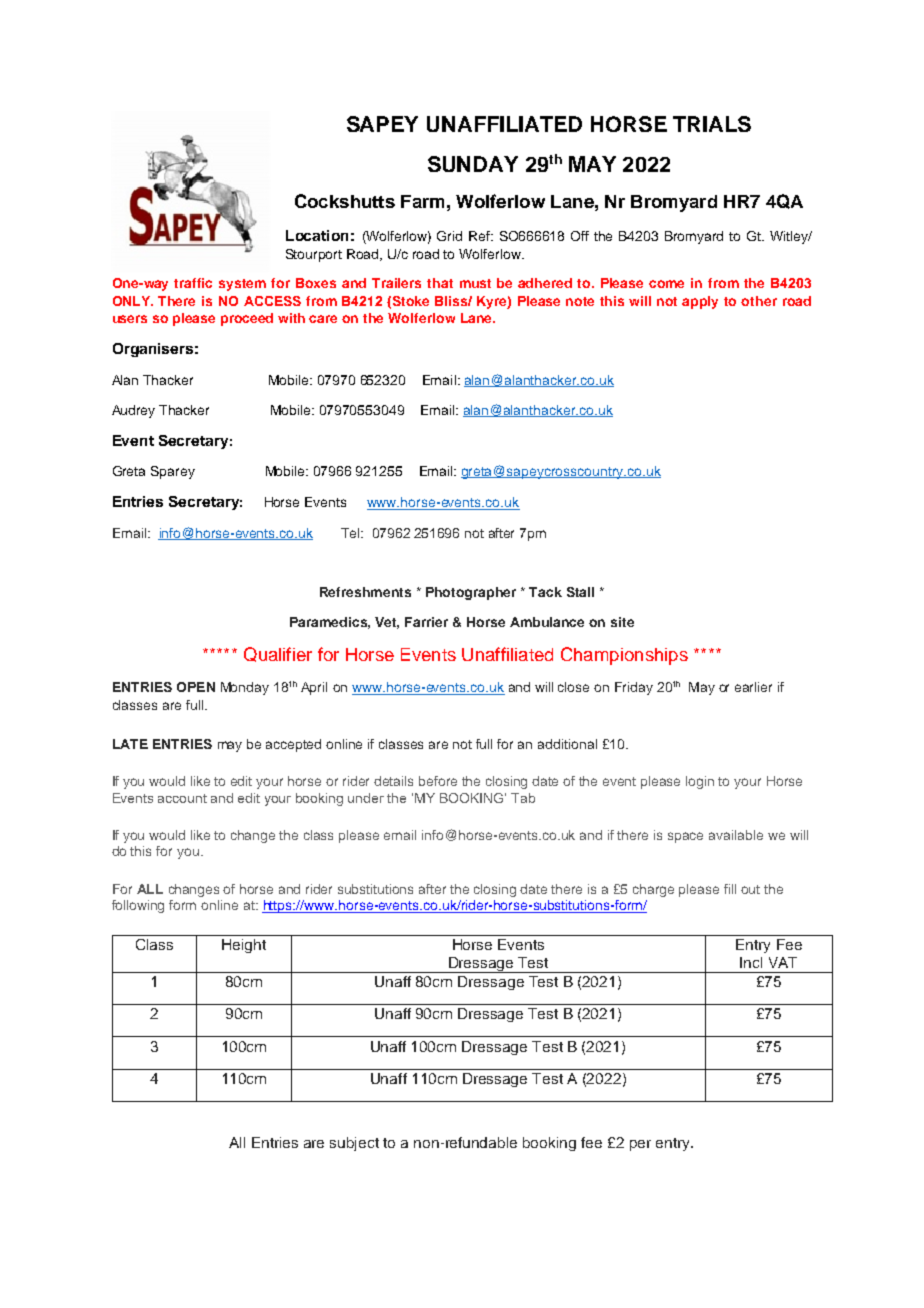  What do you see at coordinates (196, 687) in the image?
I see `OPEN` at bounding box center [196, 687].
